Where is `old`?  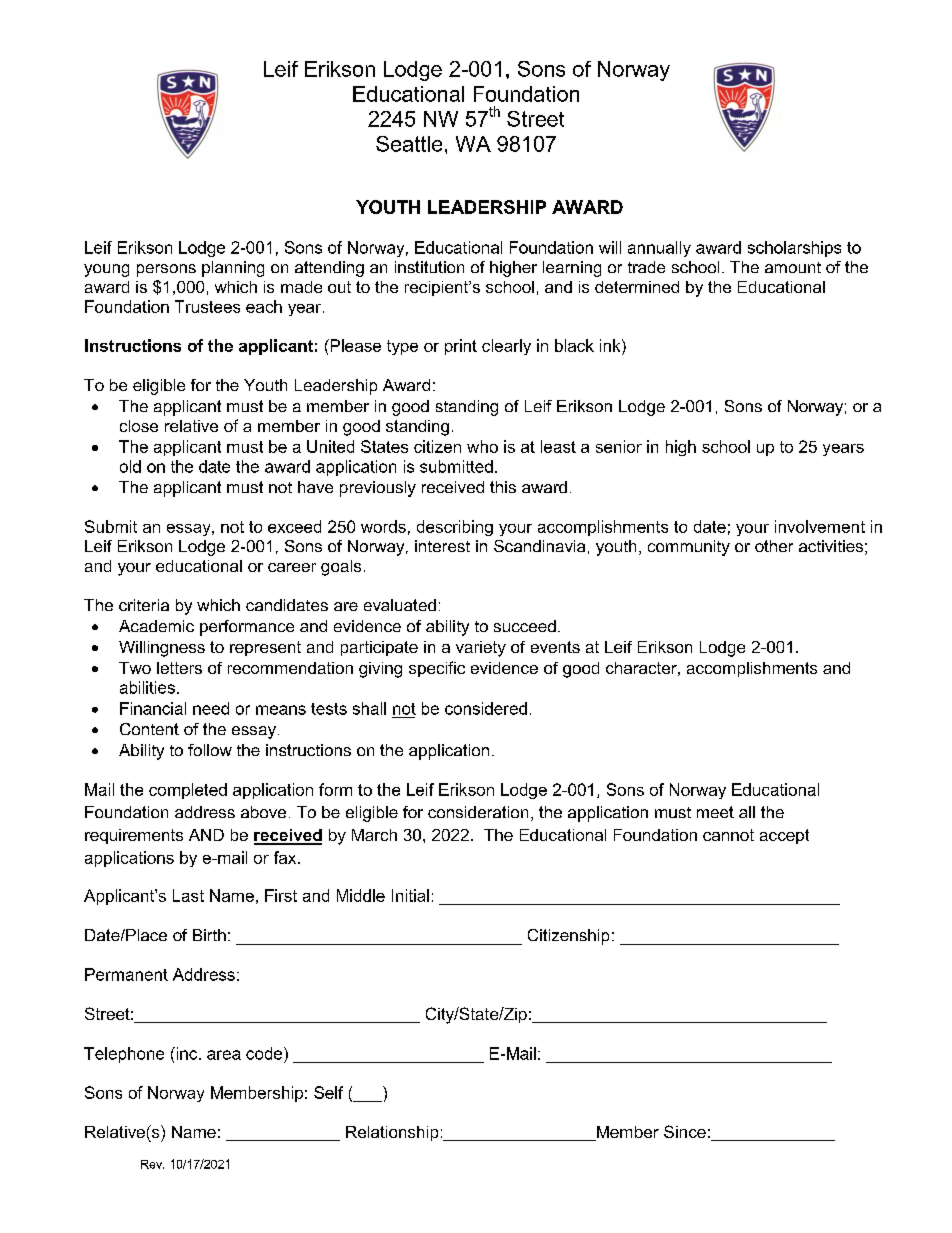 old is located at coordinates (130, 466).
